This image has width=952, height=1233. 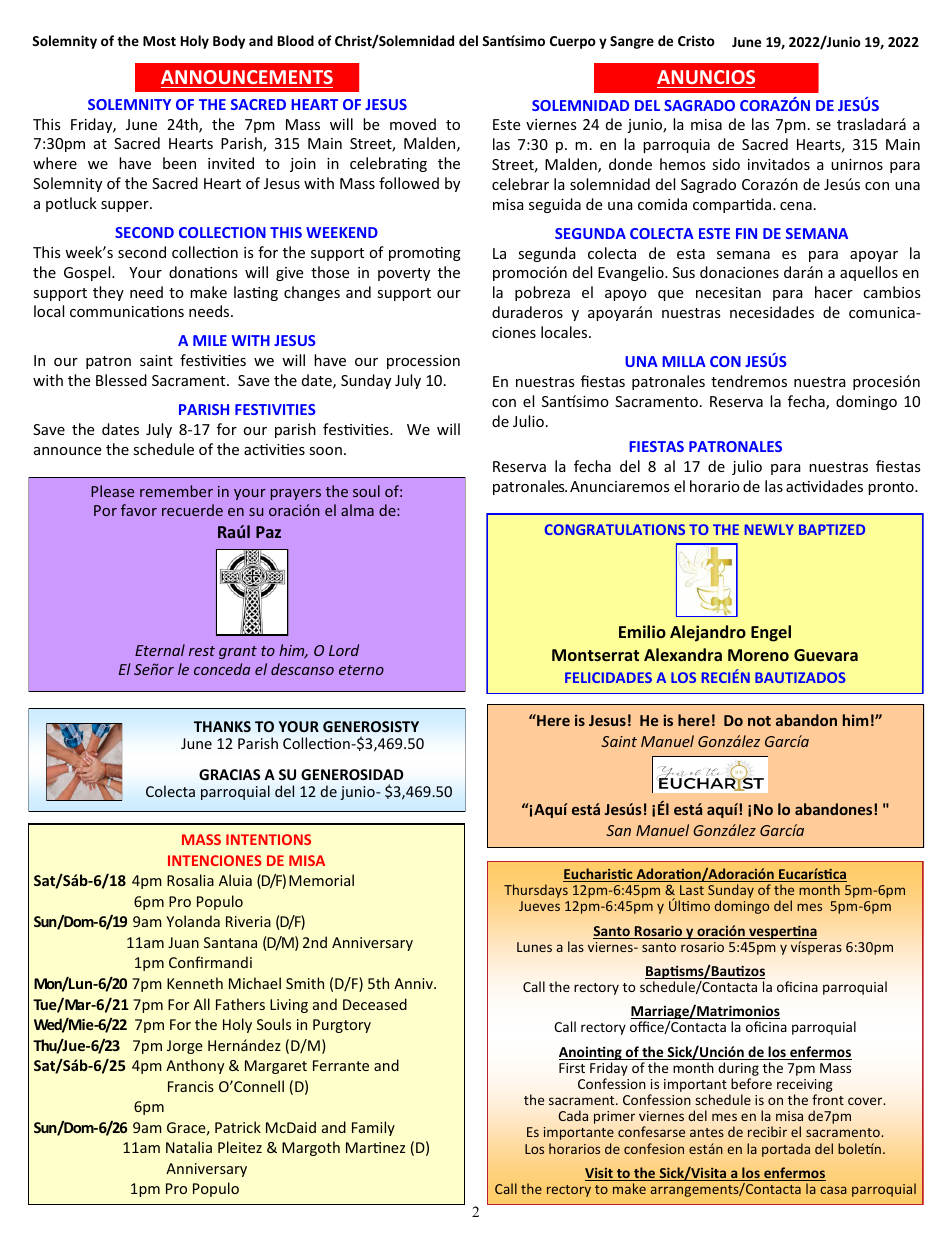 I want to click on Most, so click(x=159, y=41).
